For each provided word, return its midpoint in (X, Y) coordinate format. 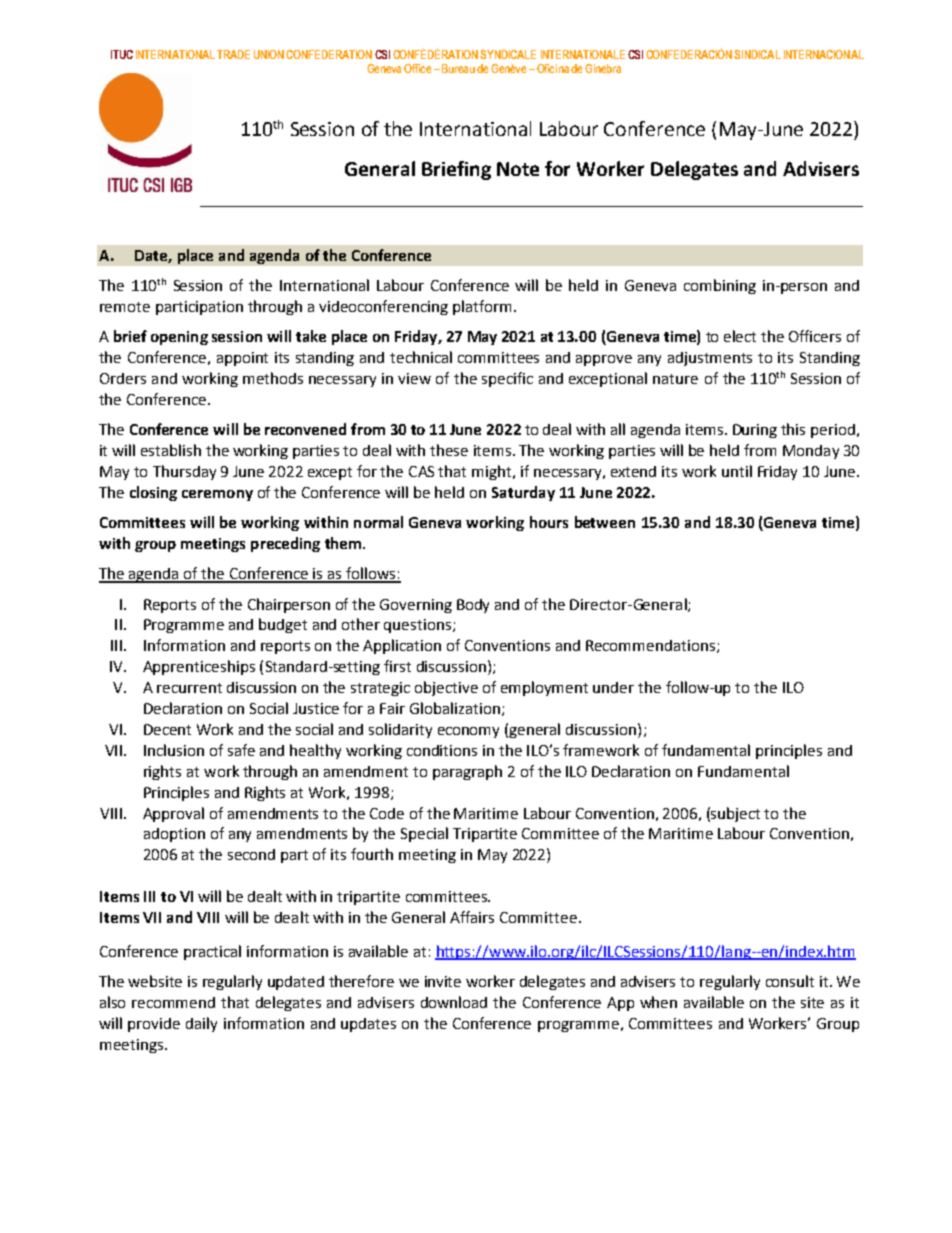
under (613, 687)
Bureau (458, 68)
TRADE (233, 54)
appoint (242, 359)
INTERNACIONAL (824, 54)
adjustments (710, 359)
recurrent (189, 688)
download (454, 1002)
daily (201, 1024)
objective (446, 688)
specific (507, 379)
